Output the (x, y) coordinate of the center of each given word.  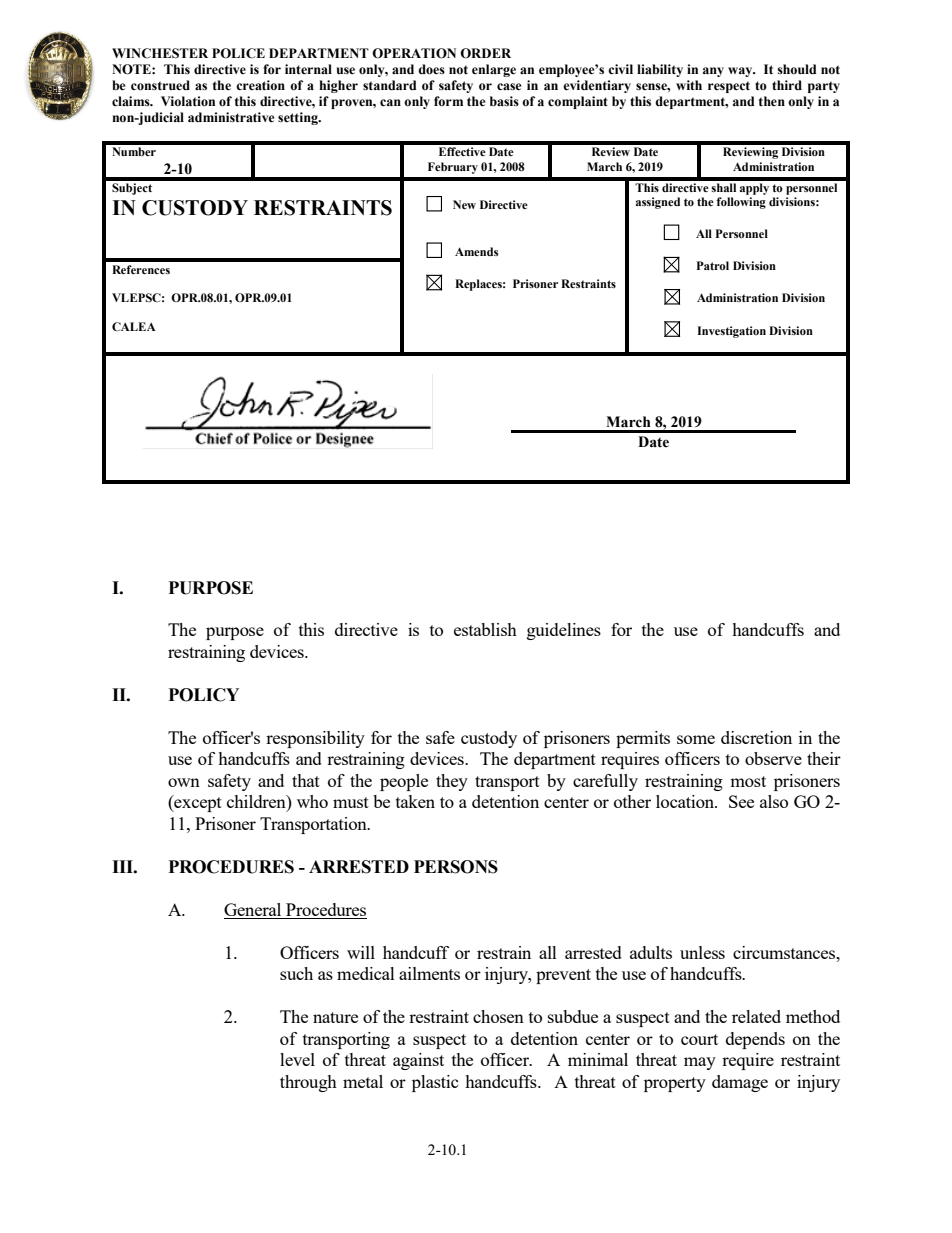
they (452, 782)
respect (729, 87)
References (141, 269)
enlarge (494, 70)
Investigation (731, 332)
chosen (498, 1016)
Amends (476, 251)
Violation (188, 101)
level (297, 1059)
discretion (756, 737)
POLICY (204, 695)
